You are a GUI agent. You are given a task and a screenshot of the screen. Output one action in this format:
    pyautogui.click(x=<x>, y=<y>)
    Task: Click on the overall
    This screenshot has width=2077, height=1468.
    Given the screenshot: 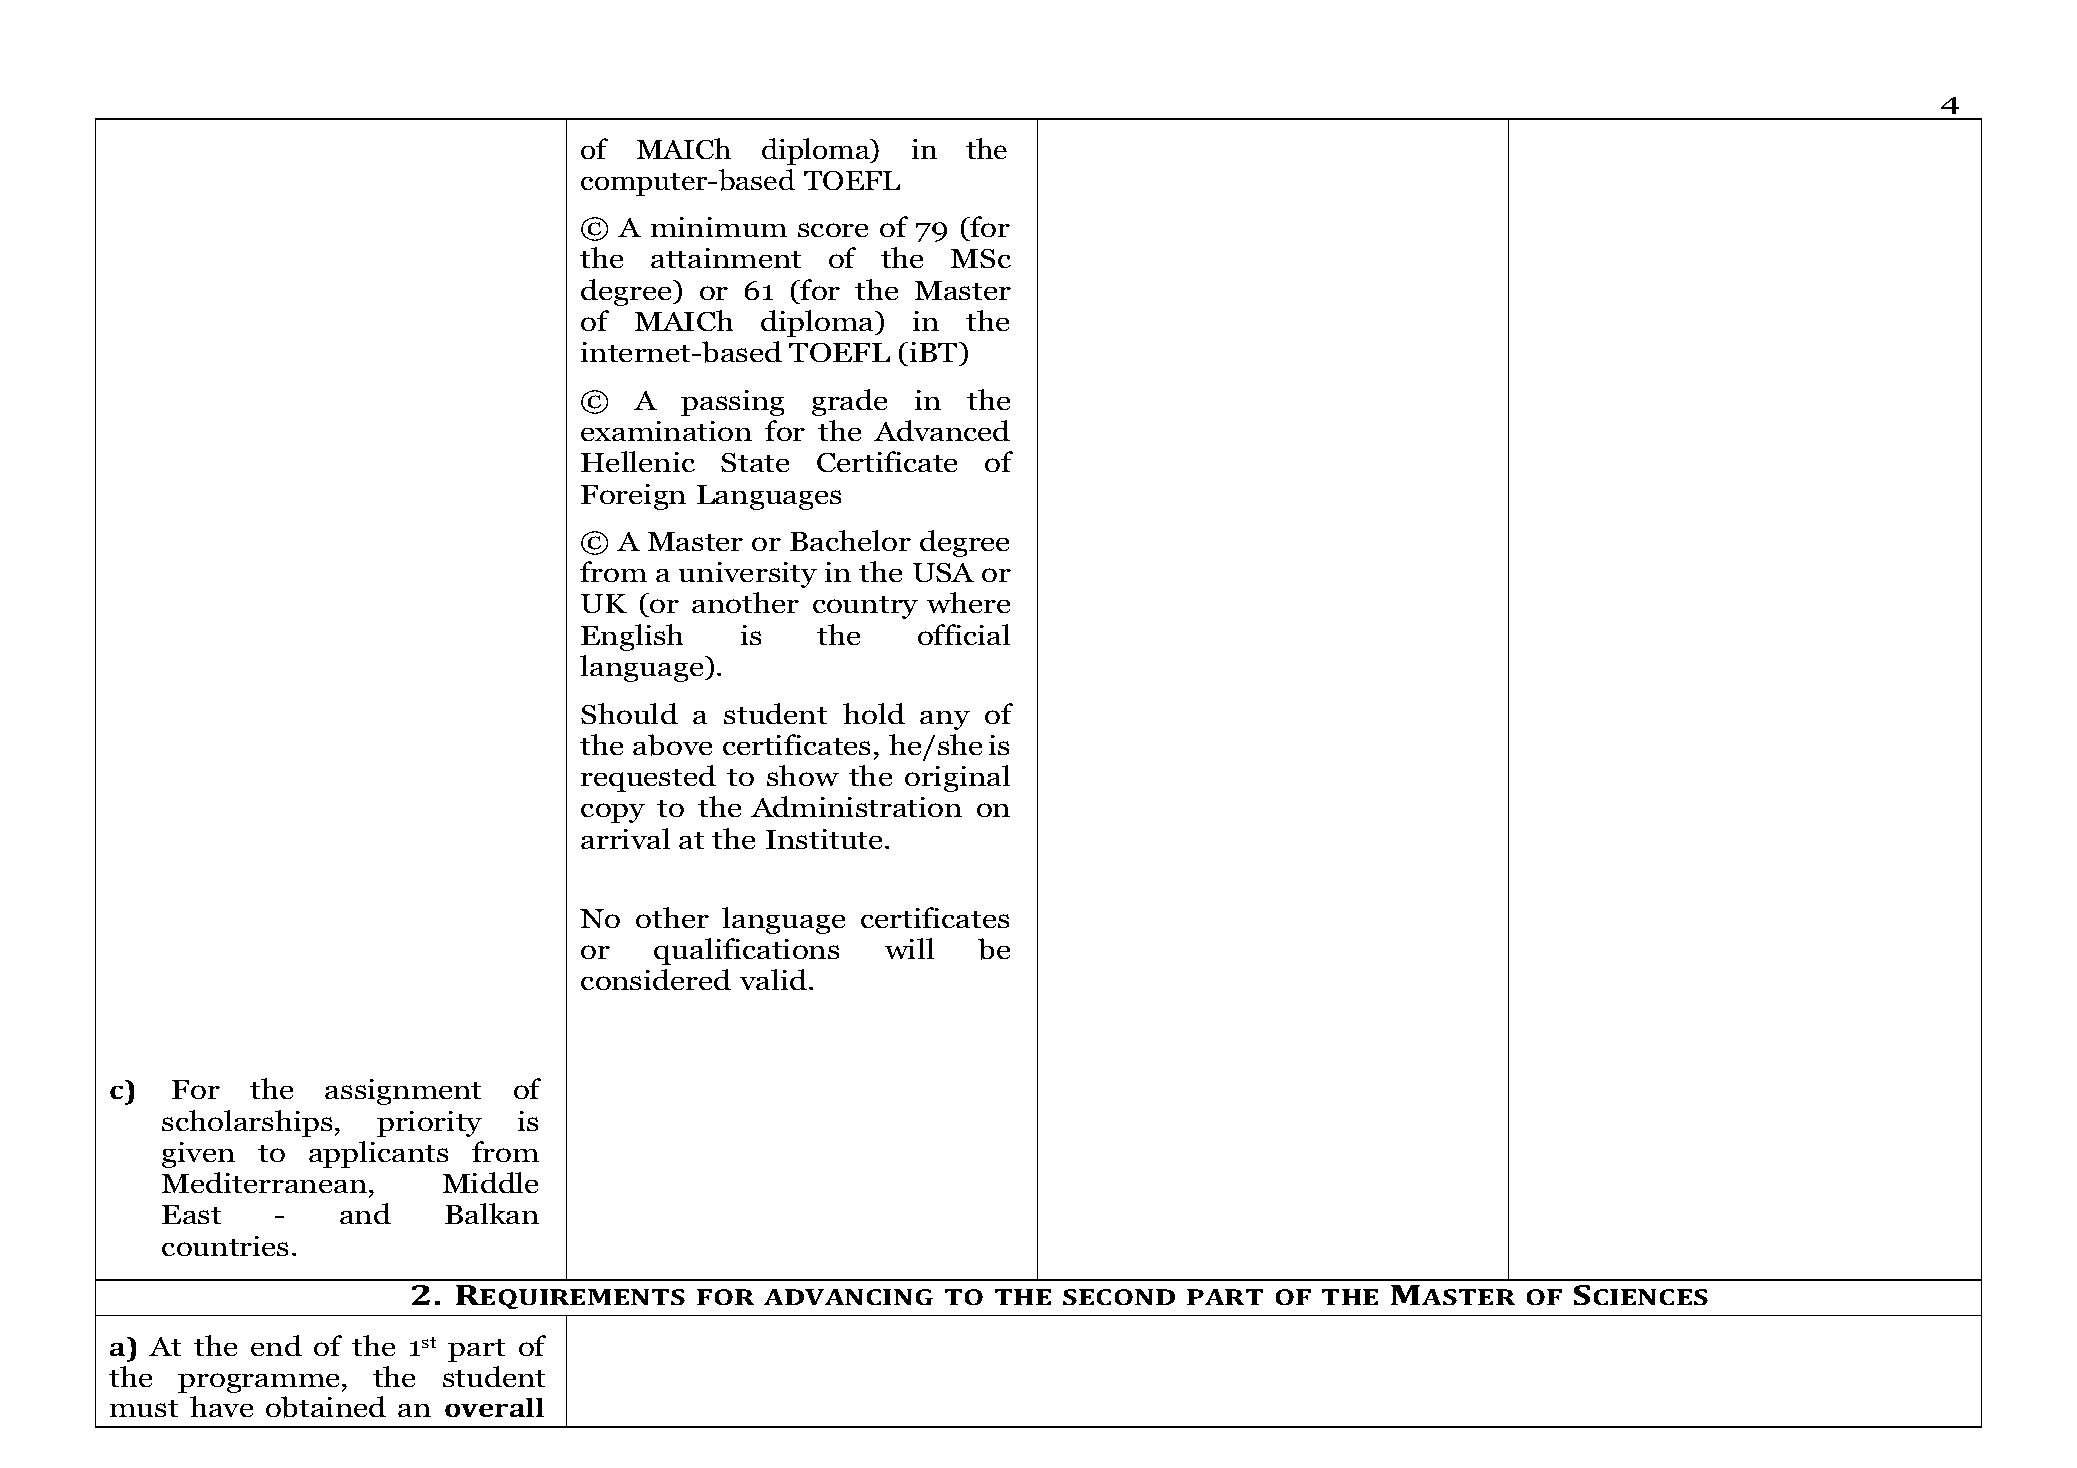 What is the action you would take?
    pyautogui.click(x=494, y=1407)
